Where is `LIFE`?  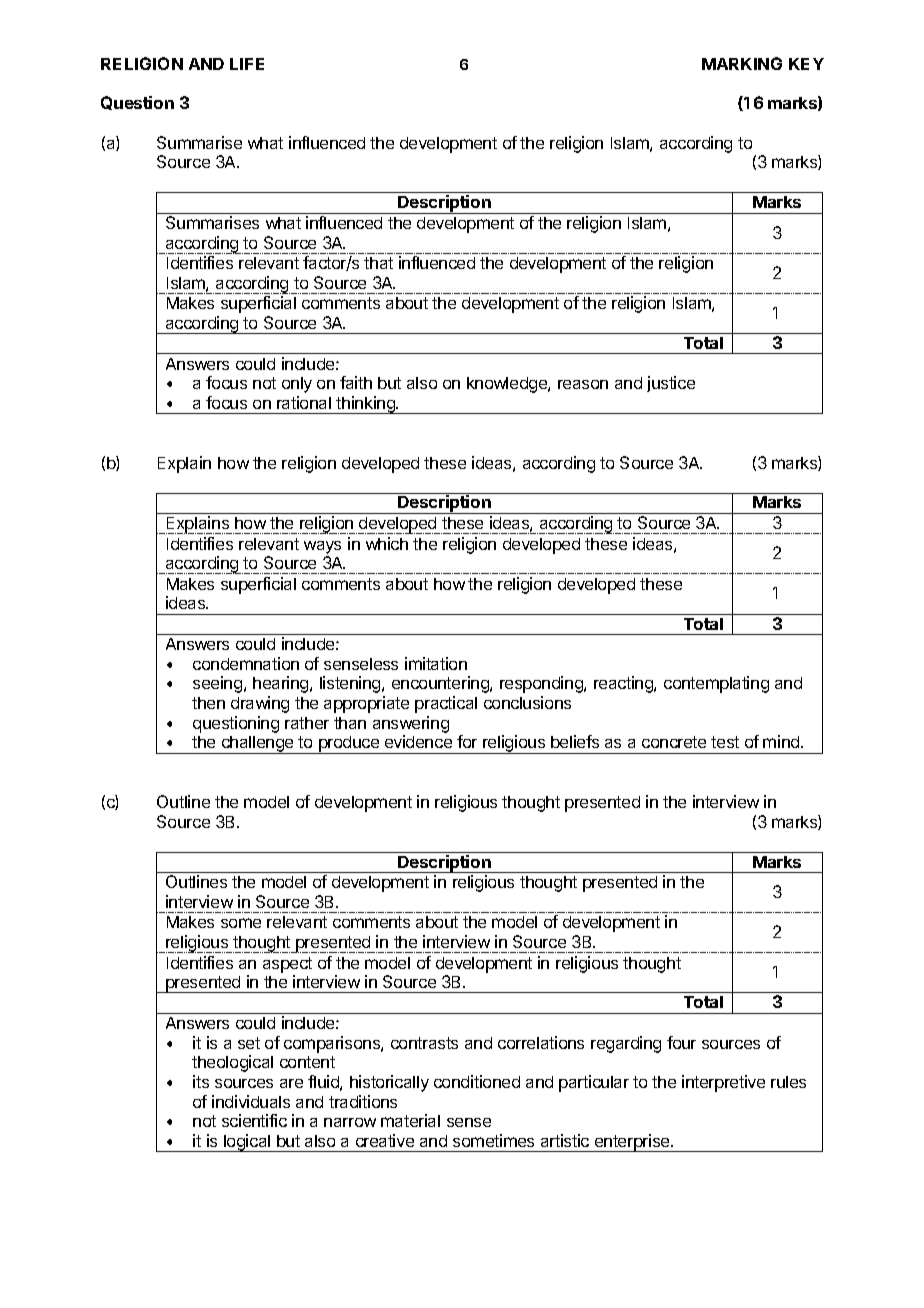
LIFE is located at coordinates (247, 64).
